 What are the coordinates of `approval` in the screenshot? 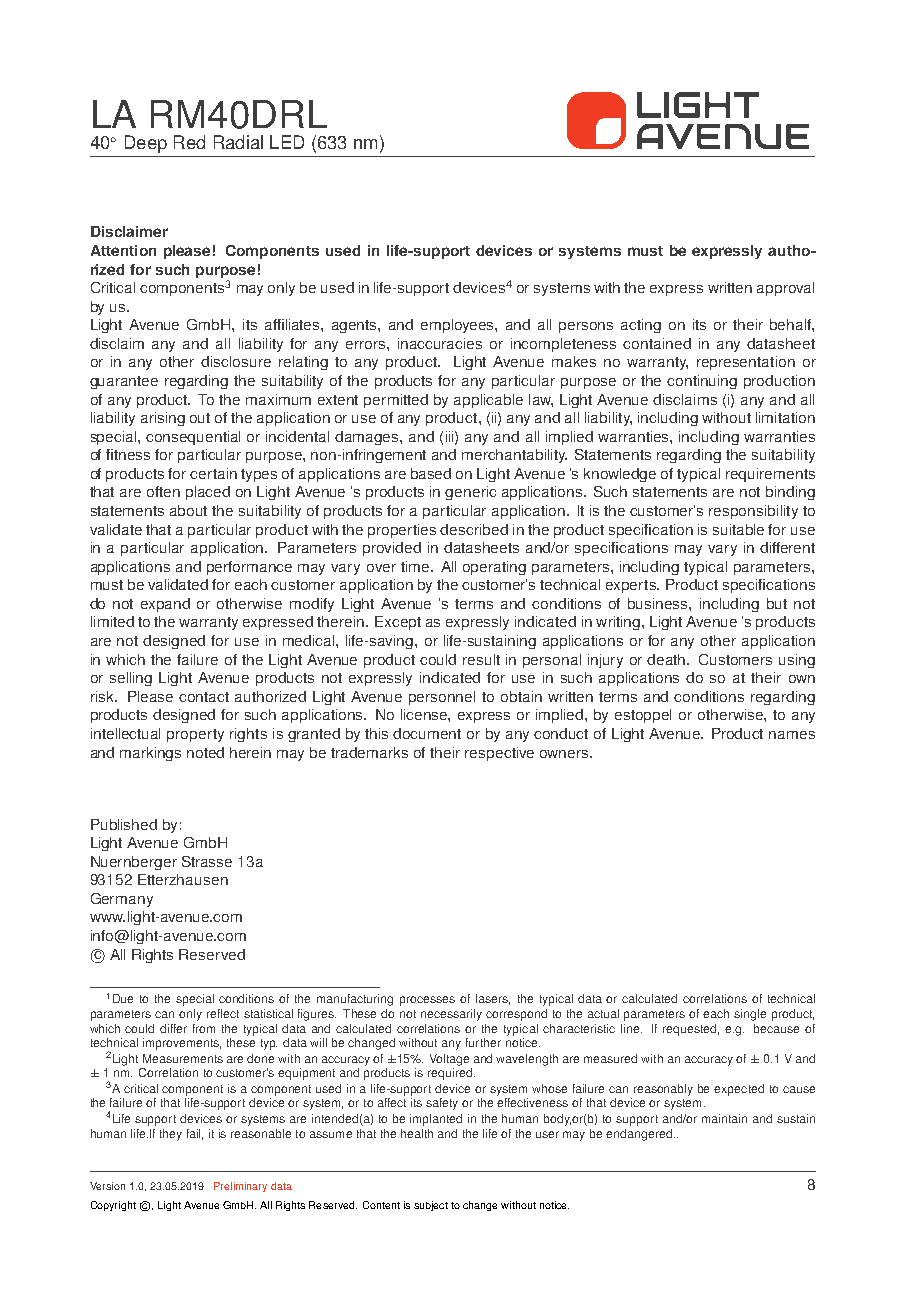 It's located at (785, 289).
